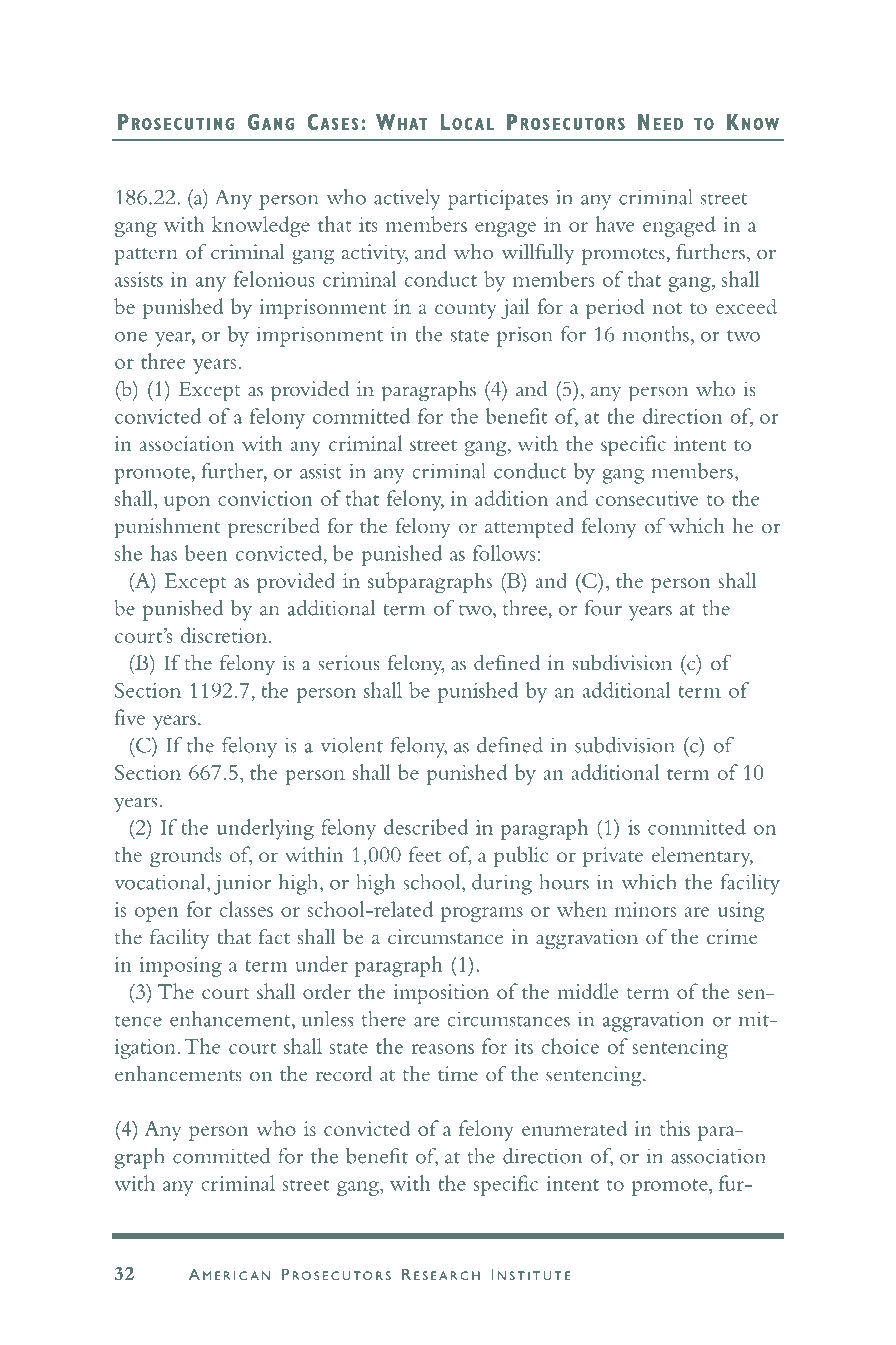 This document has height=1345, width=896. Describe the element at coordinates (349, 663) in the document. I see `serious` at that location.
